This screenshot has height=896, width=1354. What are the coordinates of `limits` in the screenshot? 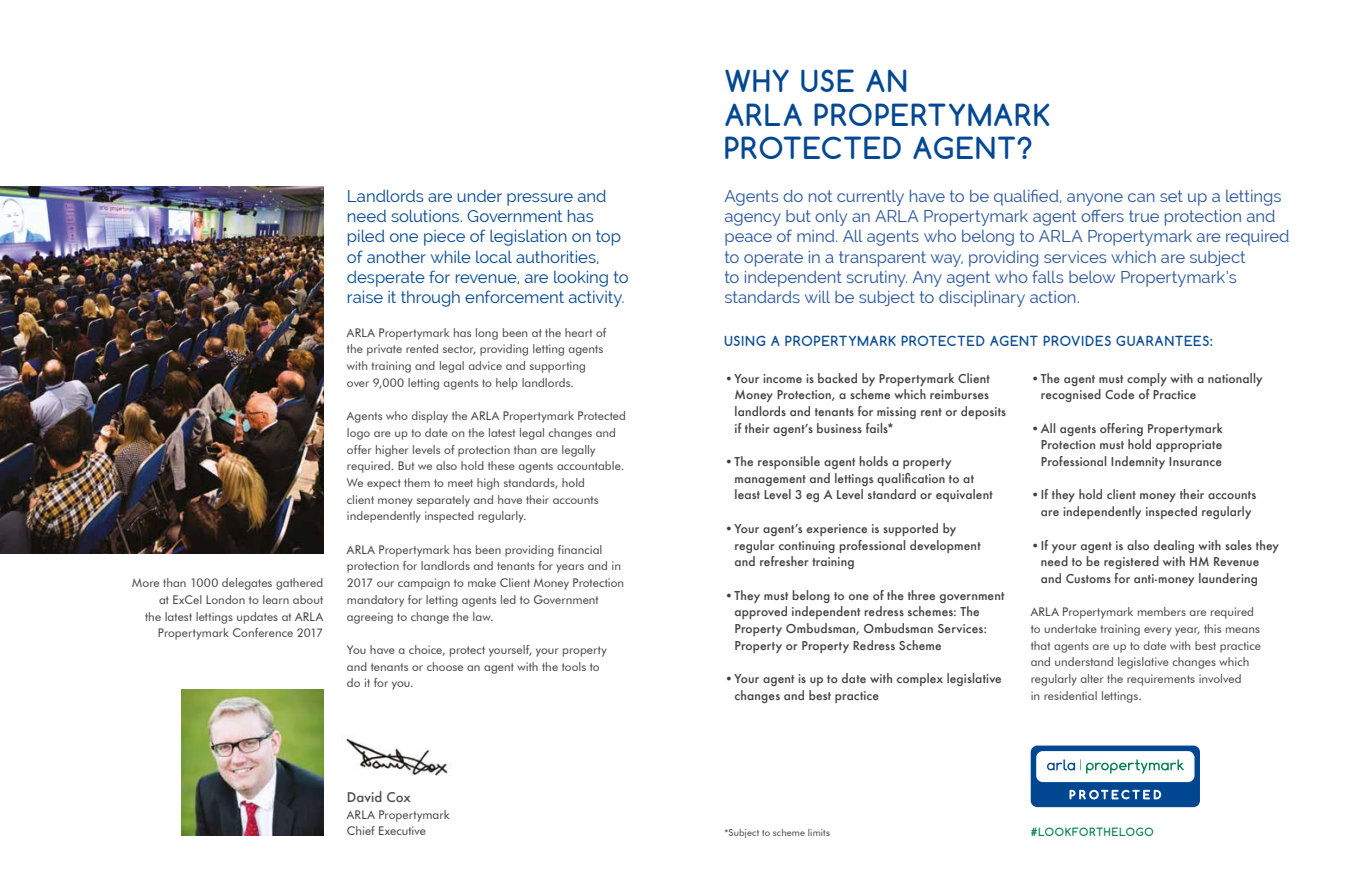 It's located at (819, 832).
